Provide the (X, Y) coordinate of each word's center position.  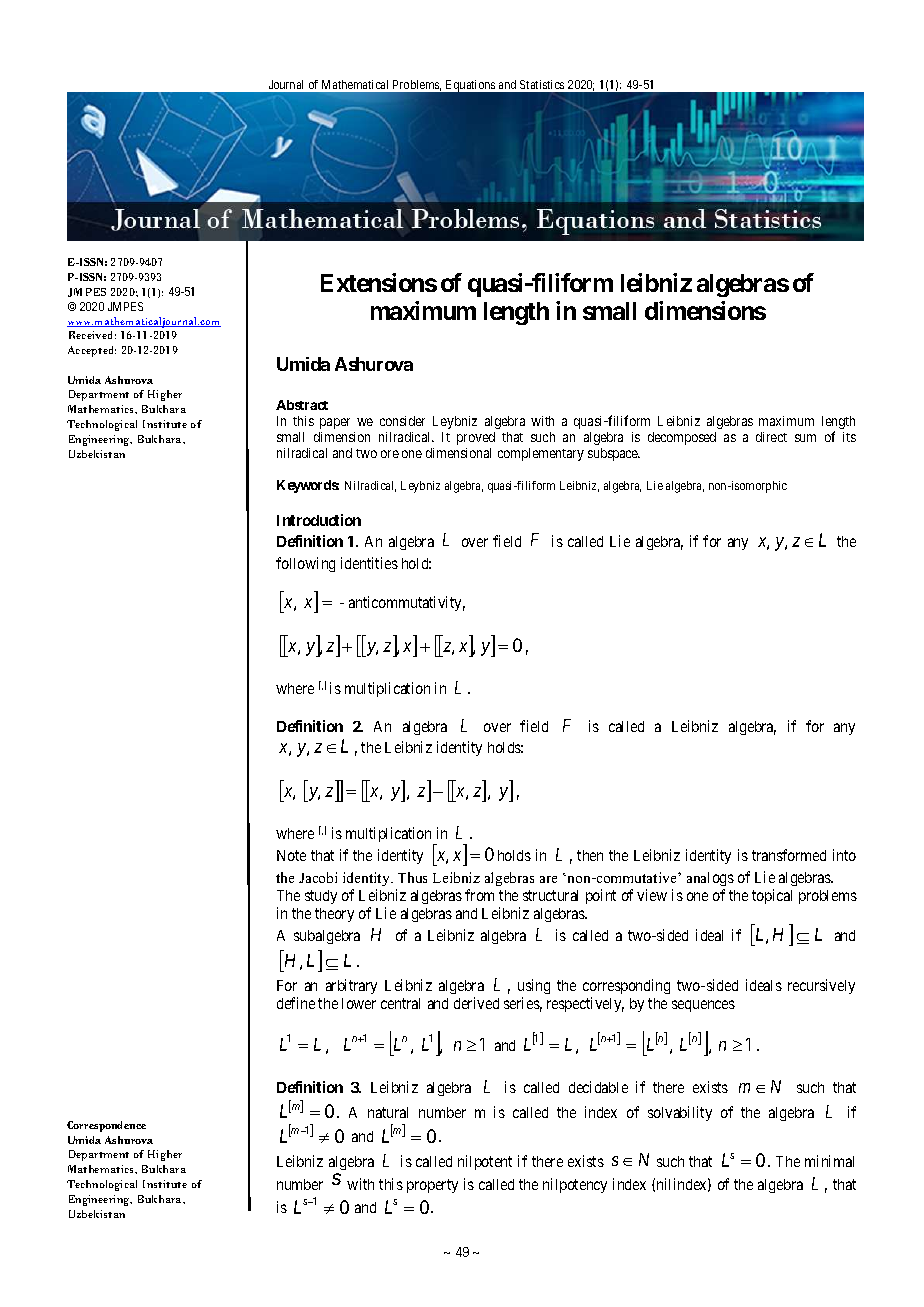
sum (805, 438)
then (590, 855)
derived (476, 1003)
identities (369, 563)
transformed (789, 855)
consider (402, 421)
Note (291, 855)
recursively (821, 986)
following (305, 564)
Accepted (92, 351)
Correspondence (106, 1126)
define (296, 1003)
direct (771, 437)
